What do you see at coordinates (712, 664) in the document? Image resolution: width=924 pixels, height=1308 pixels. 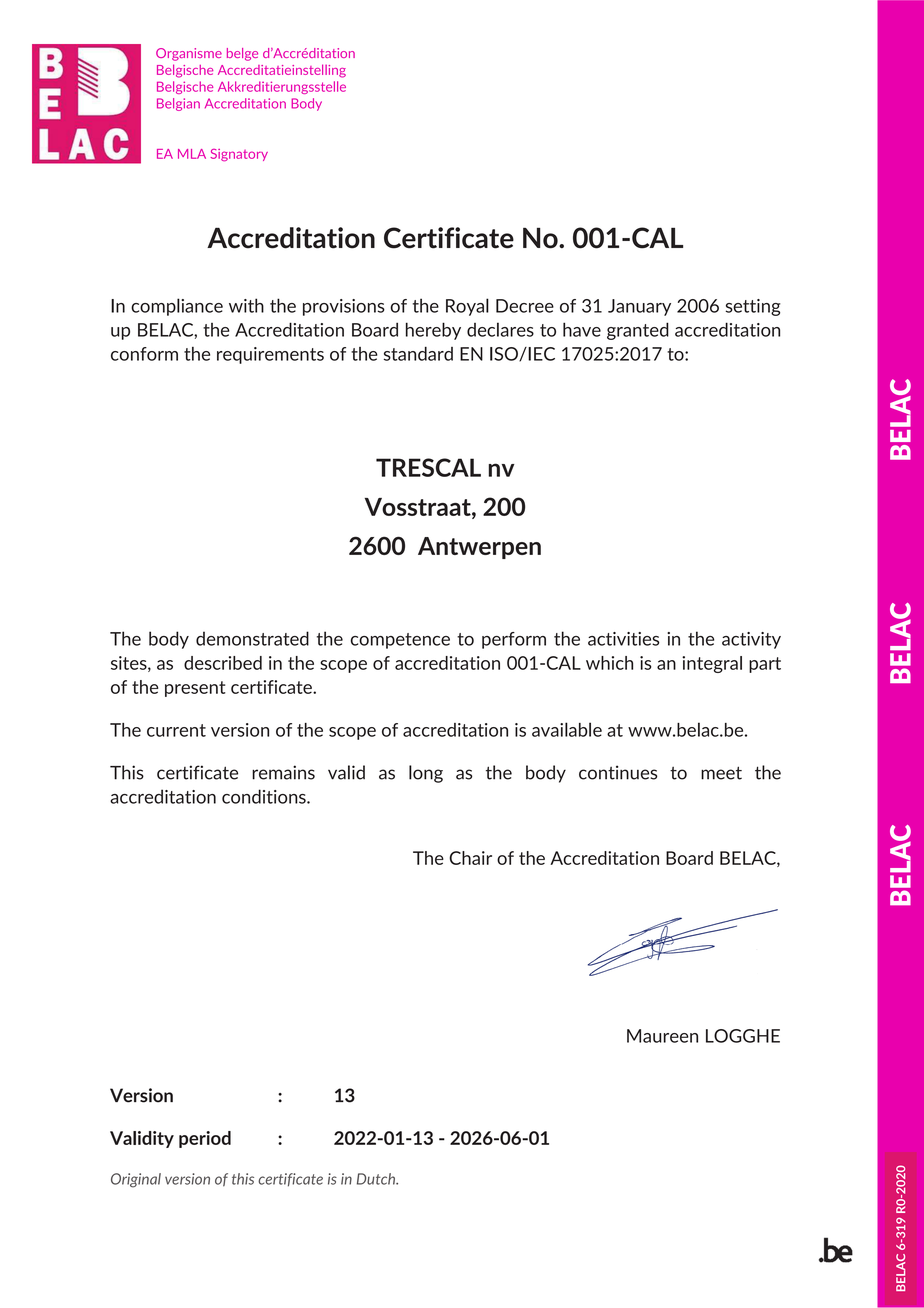 I see `integral` at bounding box center [712, 664].
